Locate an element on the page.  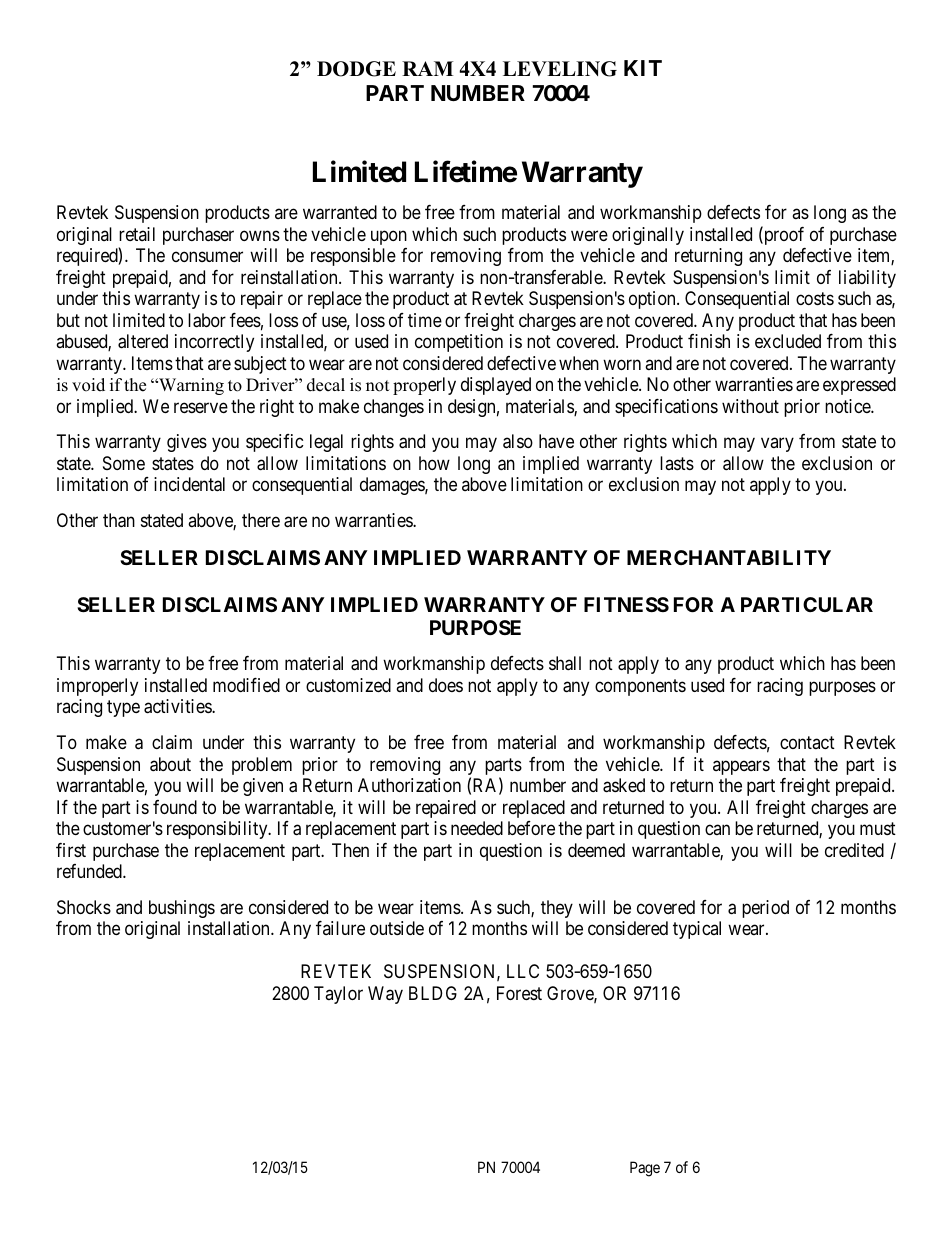
vary is located at coordinates (777, 445).
